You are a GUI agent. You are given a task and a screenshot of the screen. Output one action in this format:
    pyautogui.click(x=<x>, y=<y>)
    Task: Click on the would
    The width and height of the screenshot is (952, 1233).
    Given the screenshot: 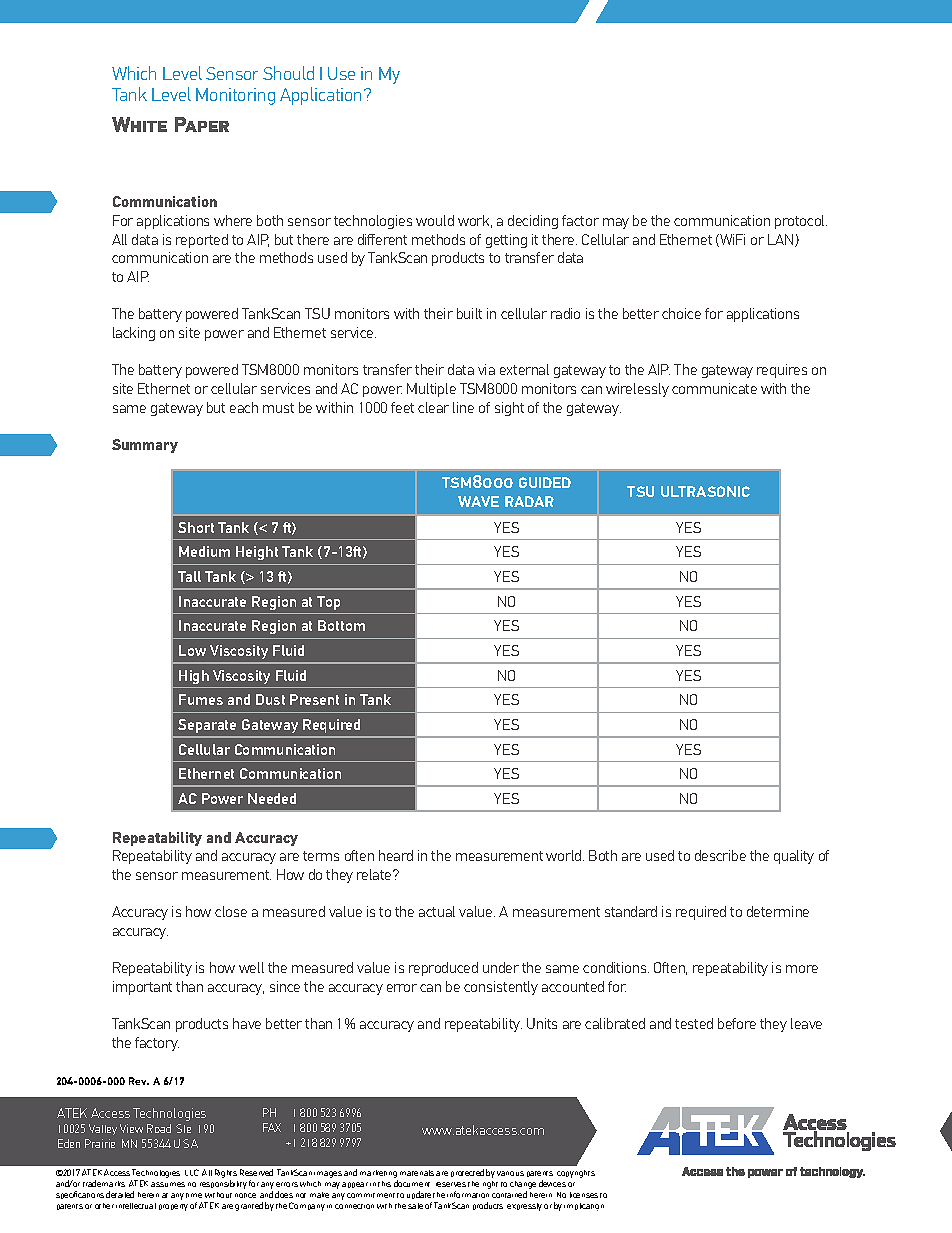 What is the action you would take?
    pyautogui.click(x=435, y=220)
